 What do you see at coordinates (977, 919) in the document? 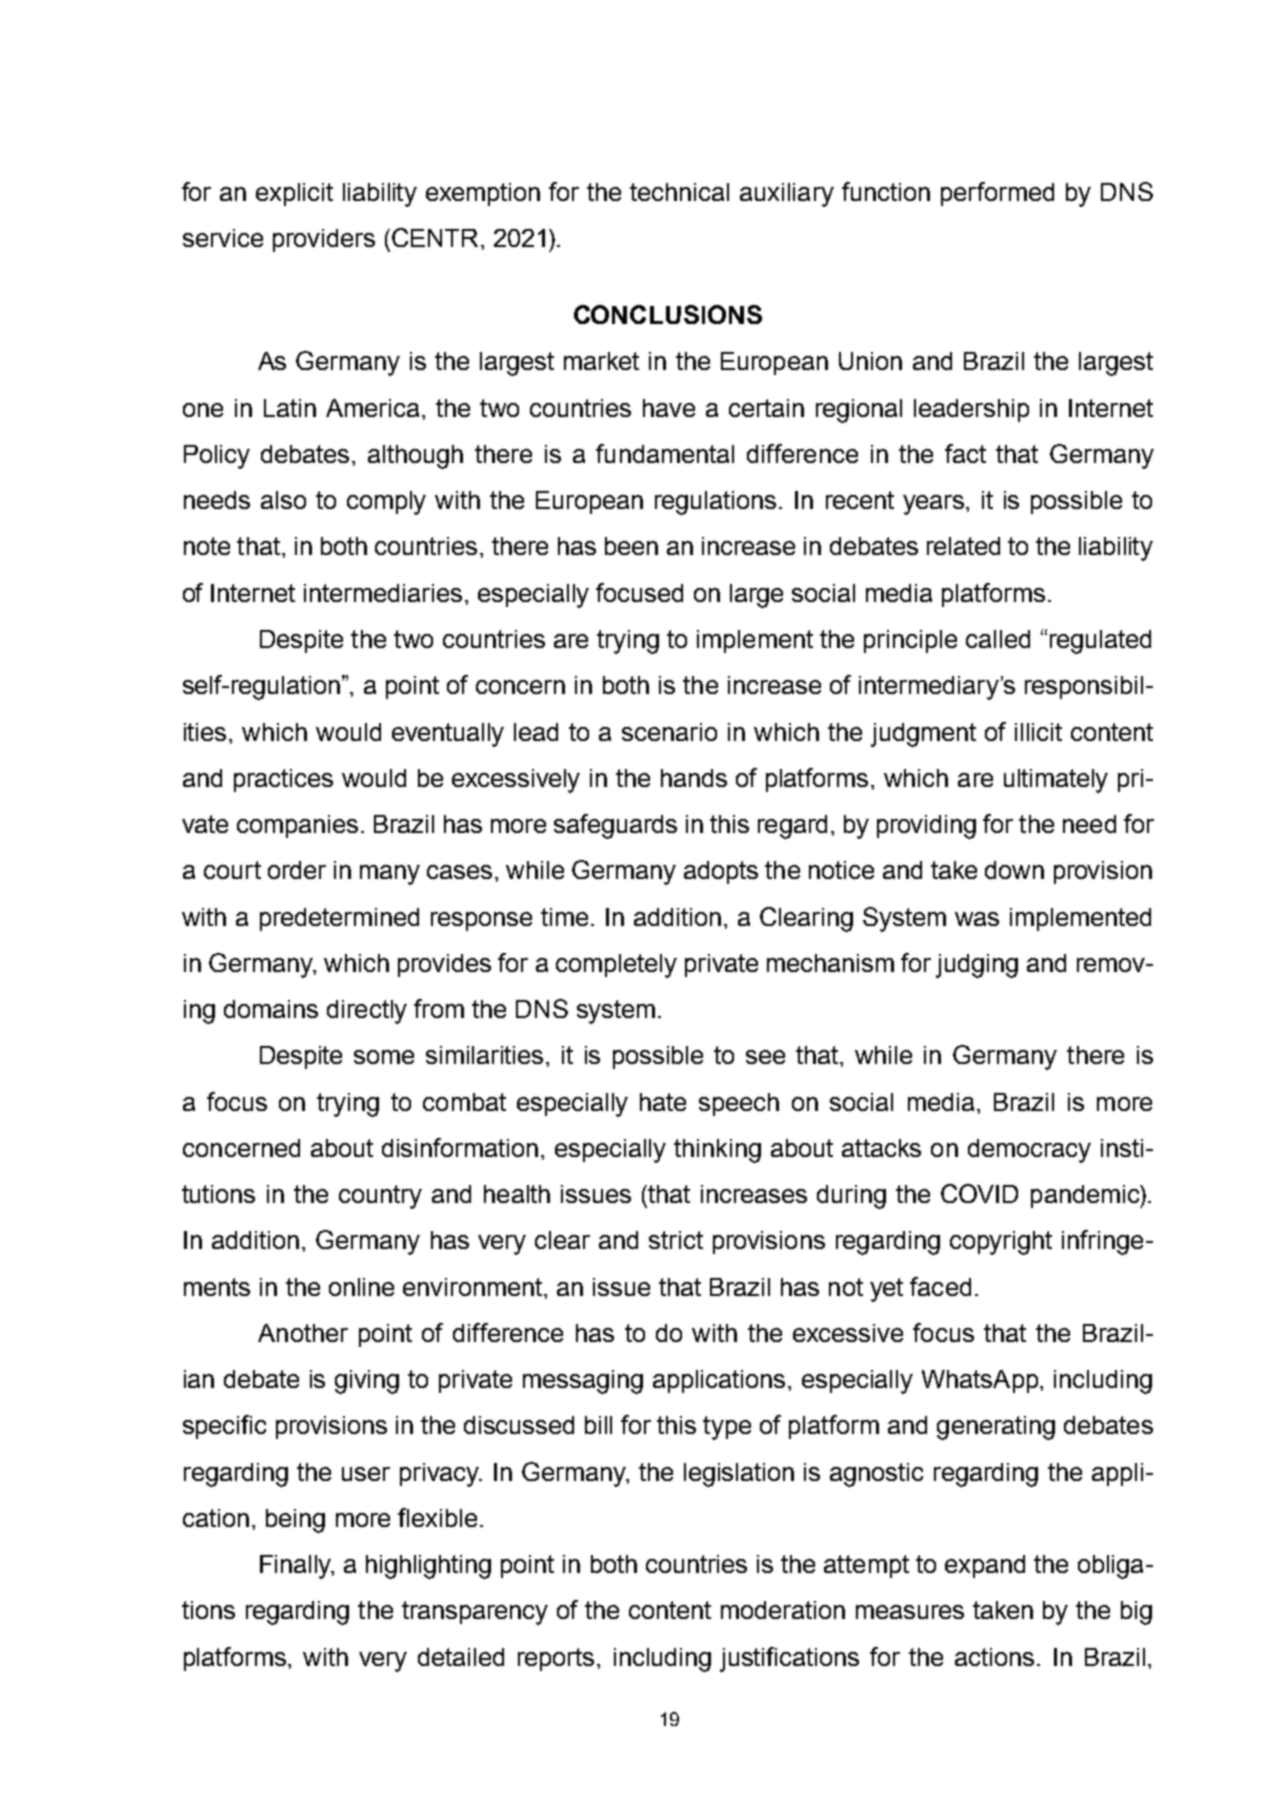
I see `was` at bounding box center [977, 919].
